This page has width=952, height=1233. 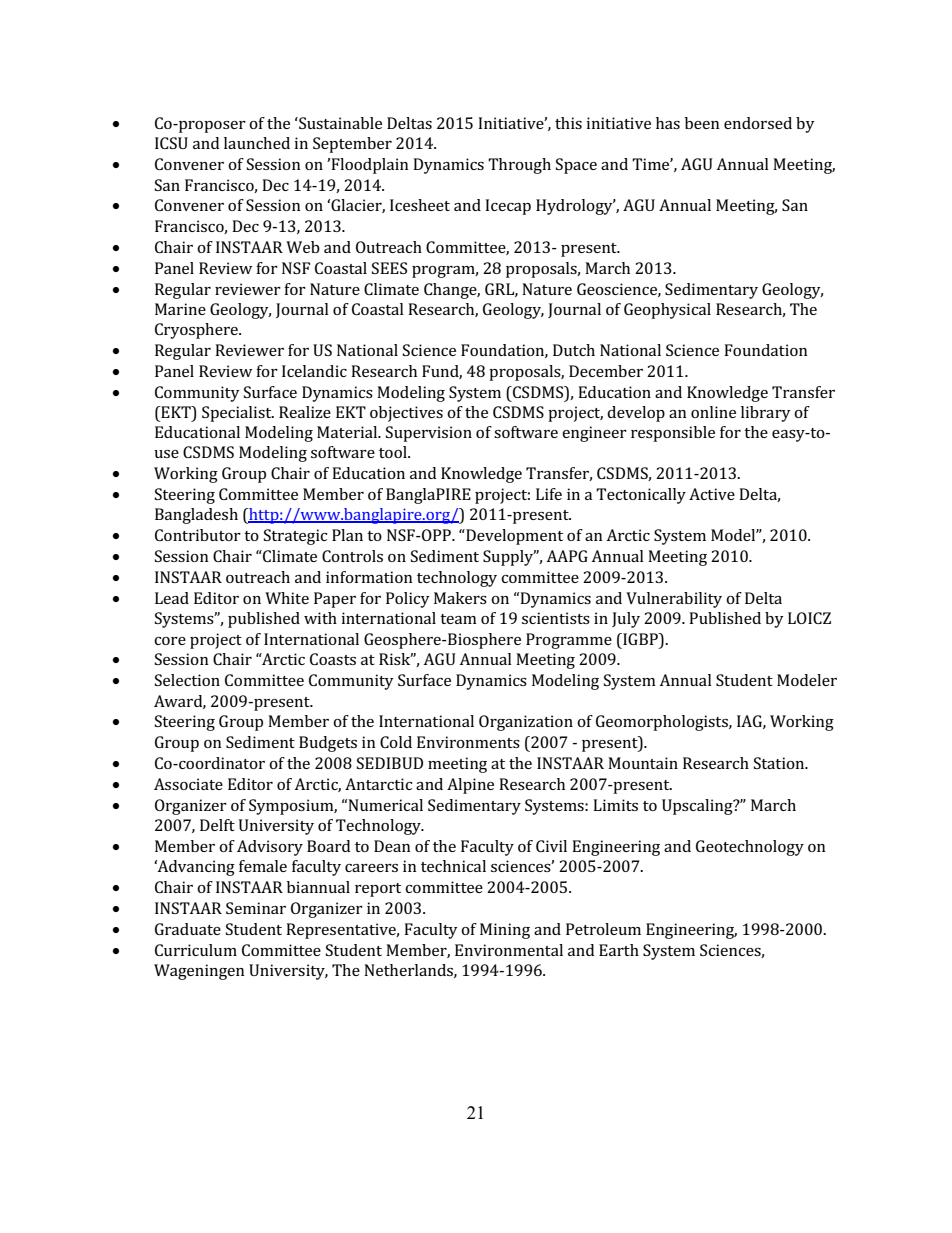 What do you see at coordinates (389, 268) in the page?
I see `SEES` at bounding box center [389, 268].
